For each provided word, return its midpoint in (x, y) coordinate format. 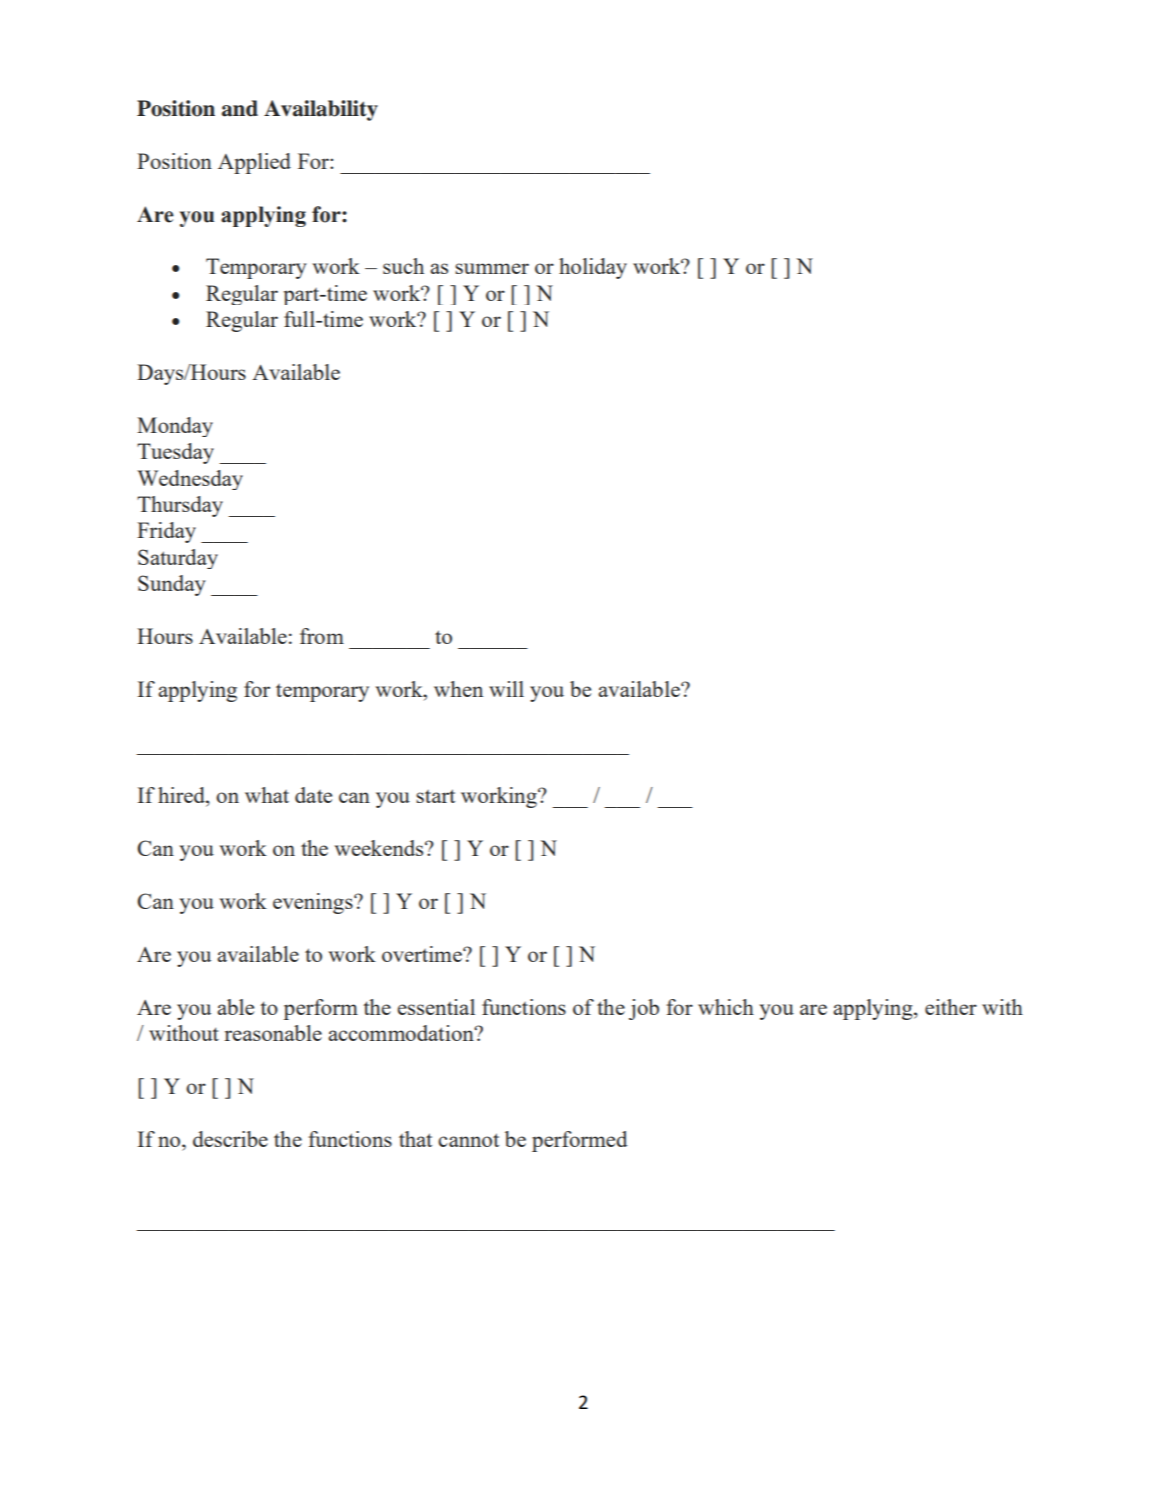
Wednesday (190, 480)
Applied (254, 163)
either (951, 1007)
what (267, 795)
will (506, 689)
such (403, 266)
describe (230, 1139)
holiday (593, 268)
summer (492, 268)
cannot (468, 1140)
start (435, 796)
